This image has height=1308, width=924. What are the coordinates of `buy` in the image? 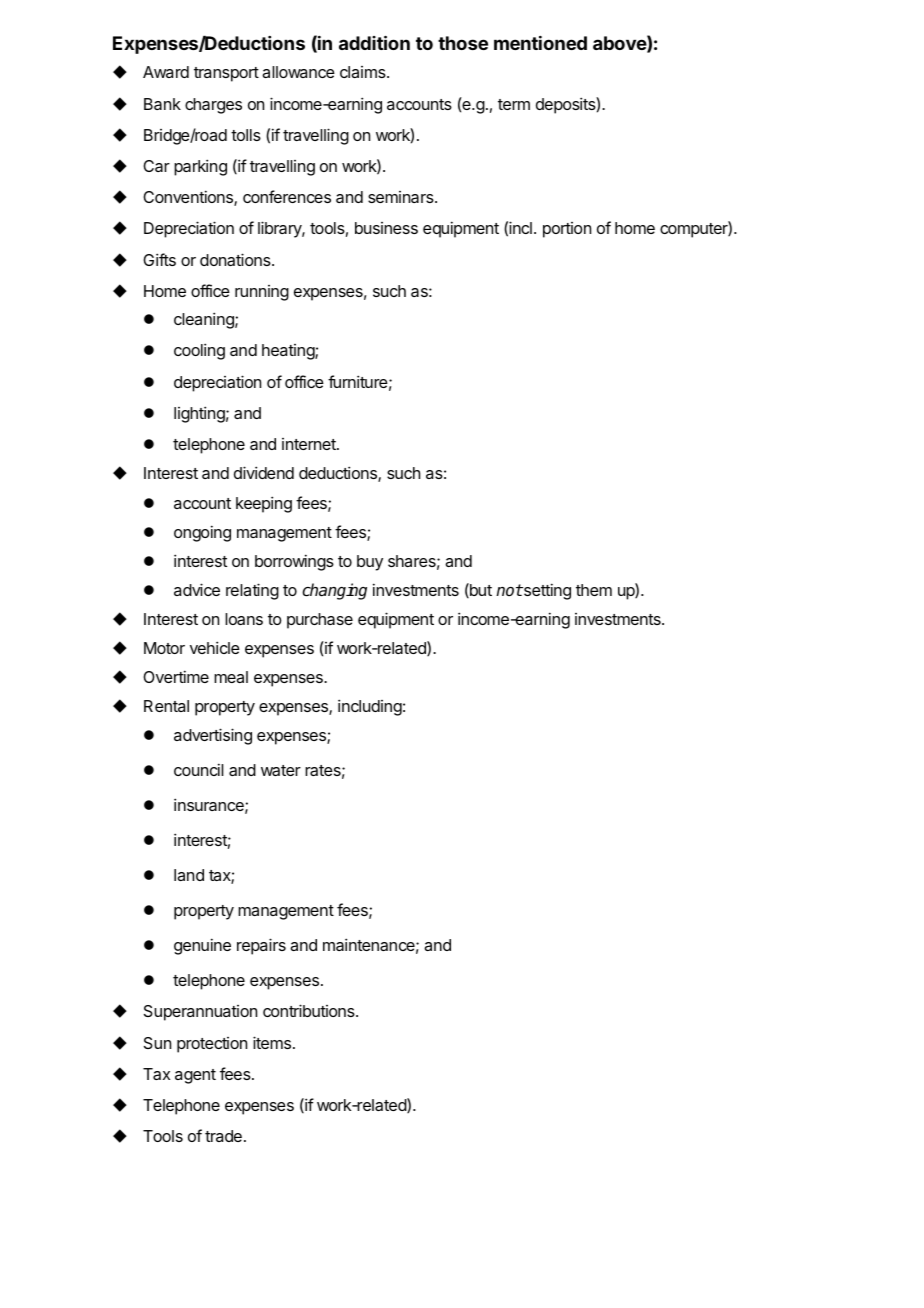 It's located at (370, 563).
